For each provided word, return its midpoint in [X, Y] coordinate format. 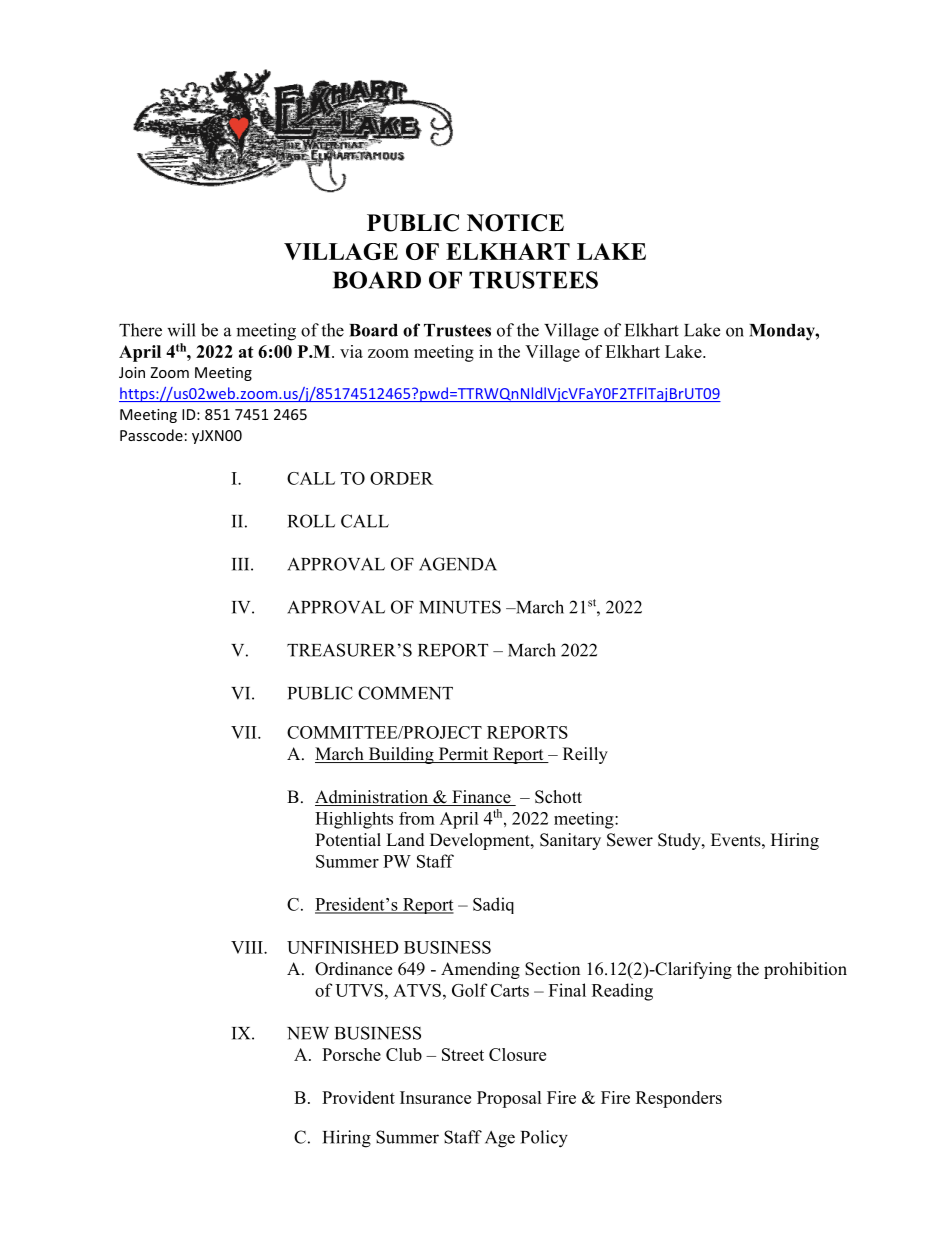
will [181, 330]
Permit [463, 755]
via [351, 351]
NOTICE [515, 223]
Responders [679, 1099]
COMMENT [405, 693]
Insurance [435, 1097]
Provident [358, 1097]
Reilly [585, 755]
